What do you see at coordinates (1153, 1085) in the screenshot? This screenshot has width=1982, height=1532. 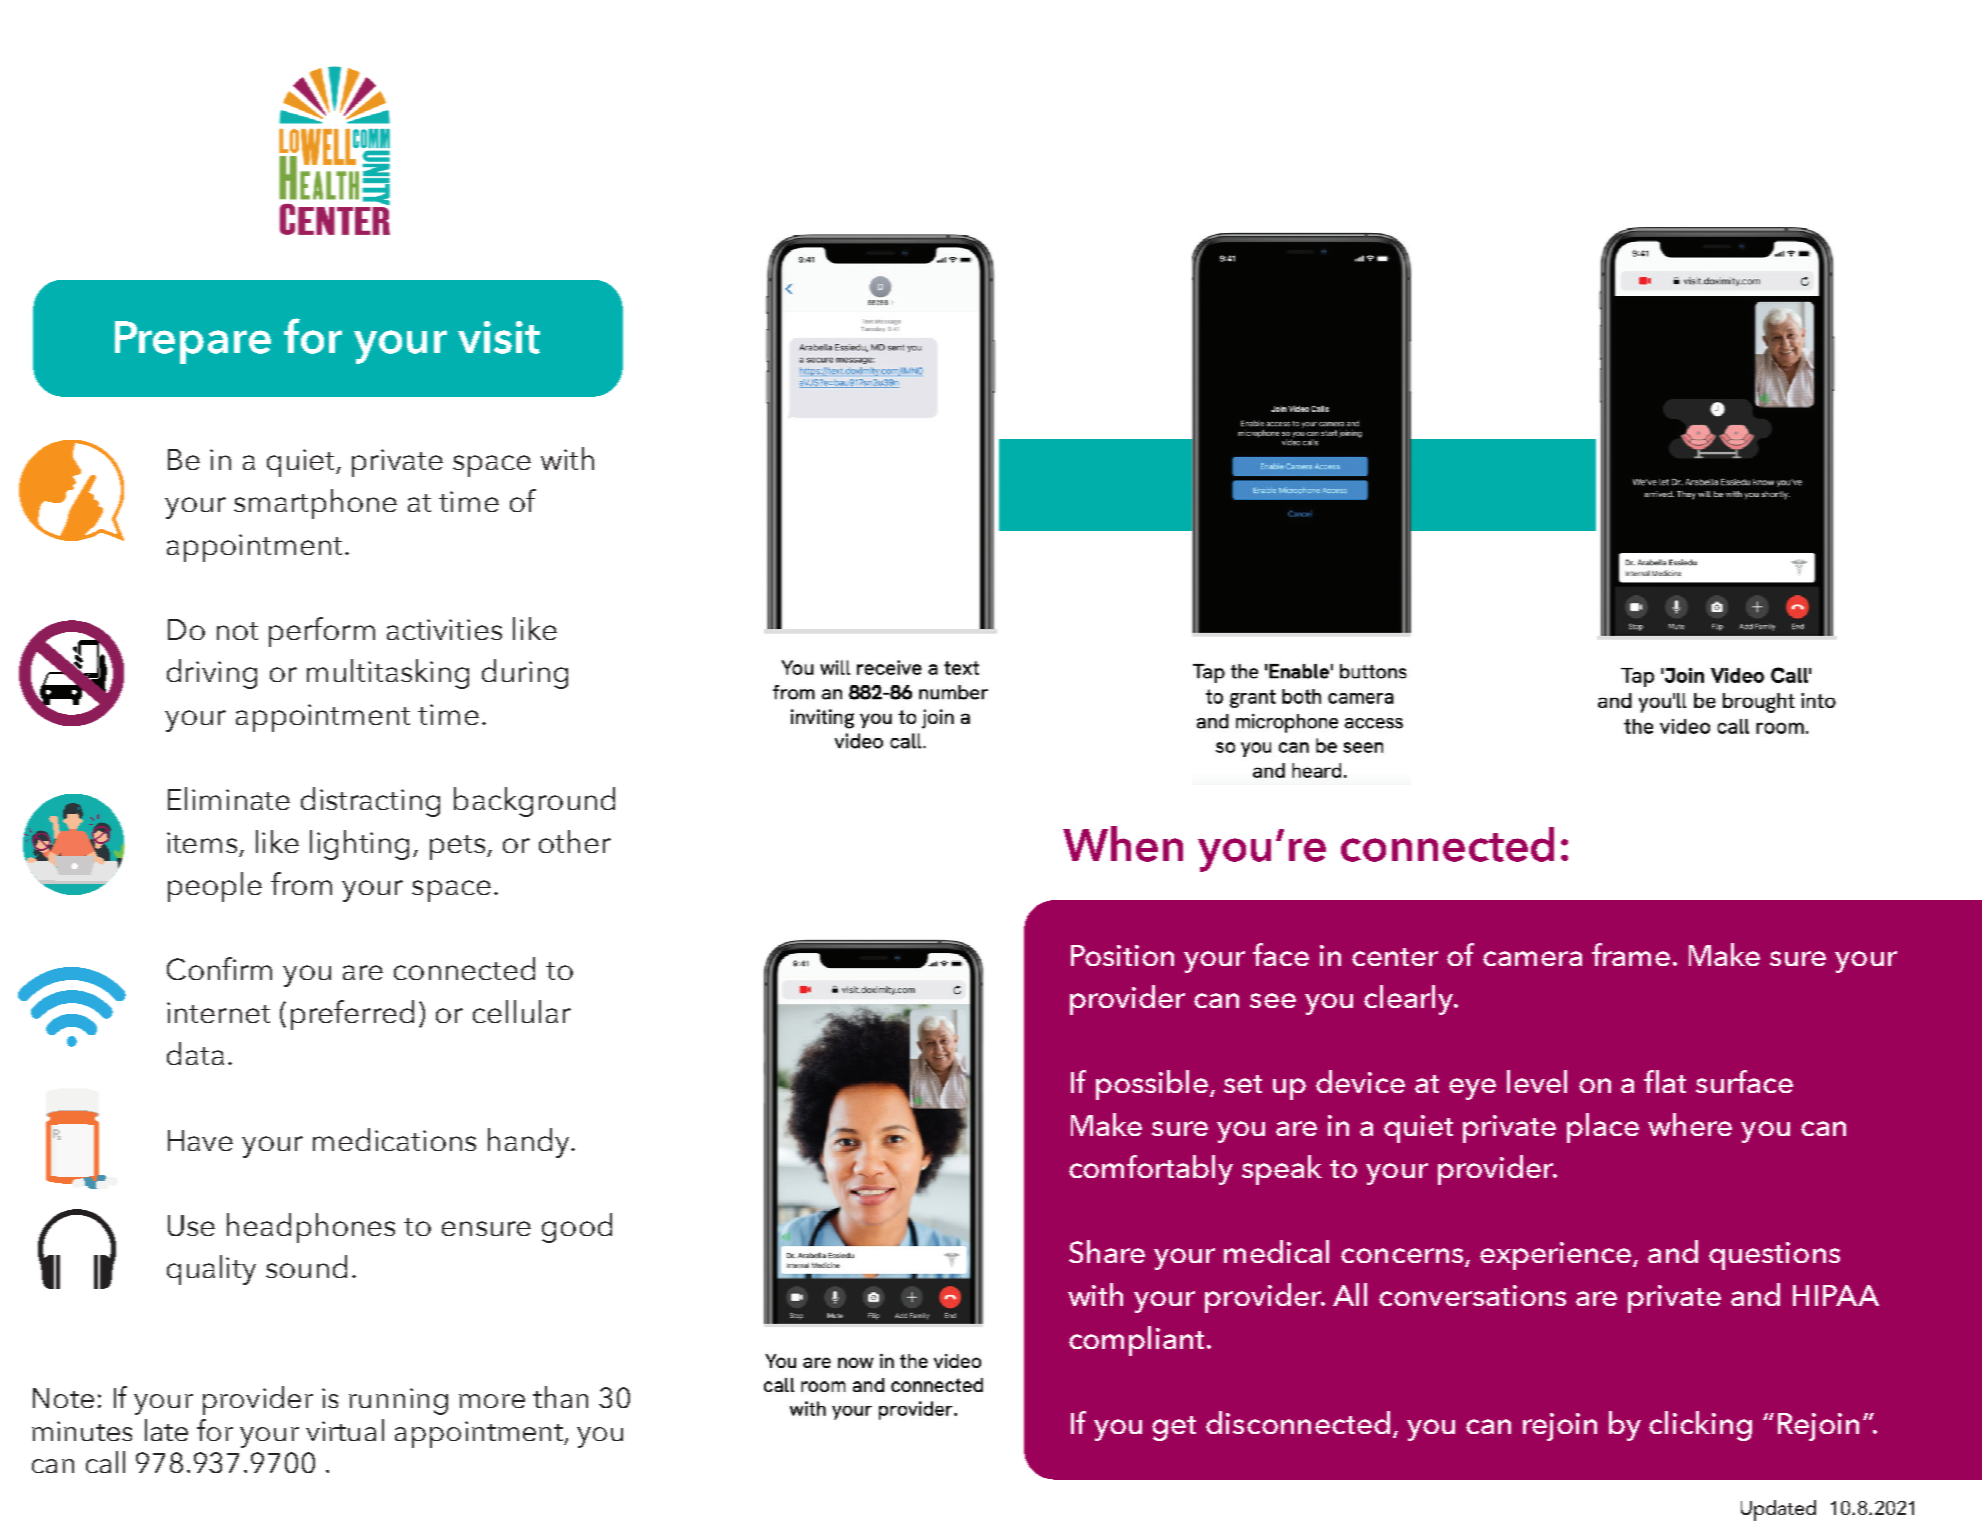 I see `possible` at bounding box center [1153, 1085].
